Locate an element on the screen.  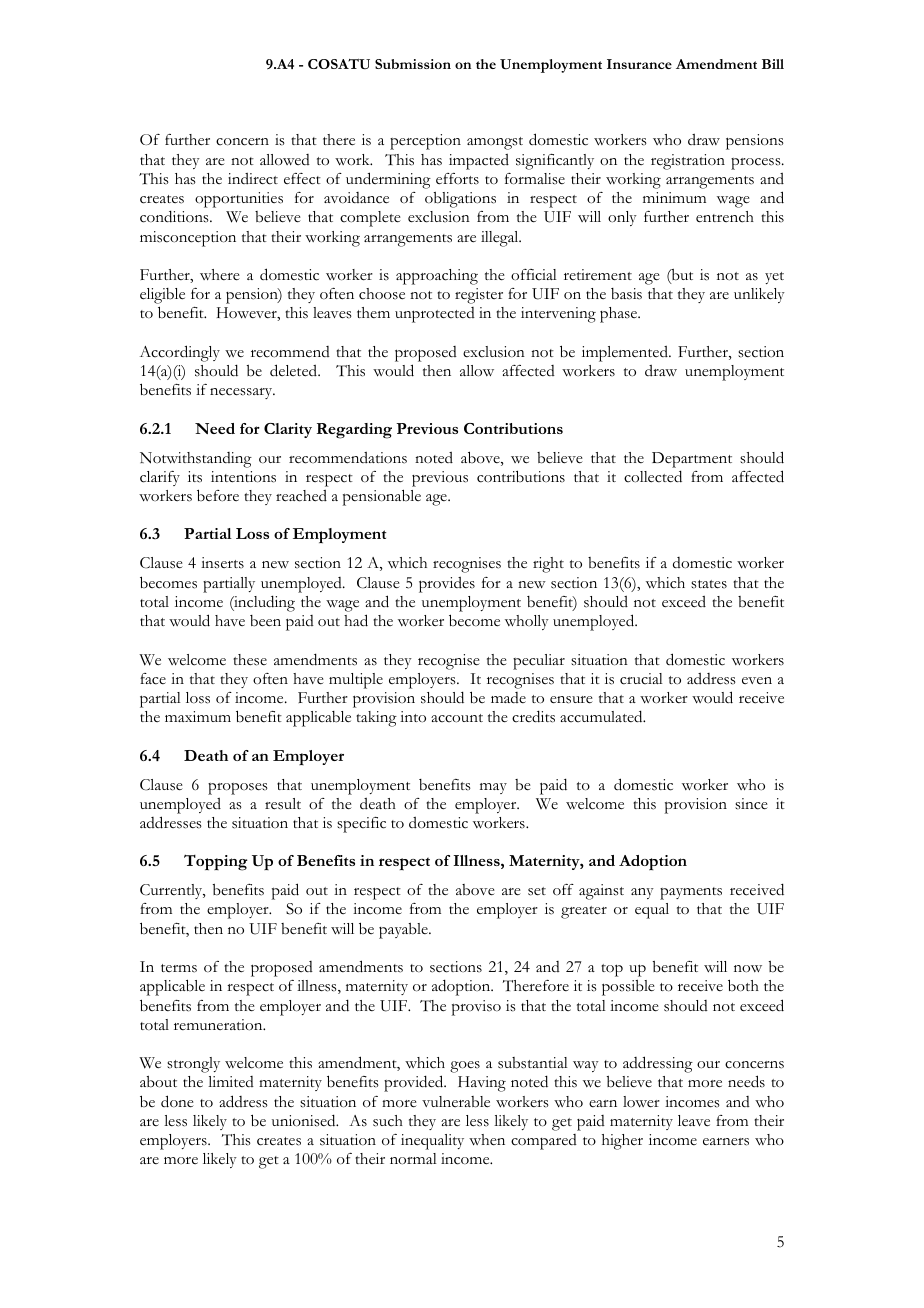
limited is located at coordinates (231, 1081).
